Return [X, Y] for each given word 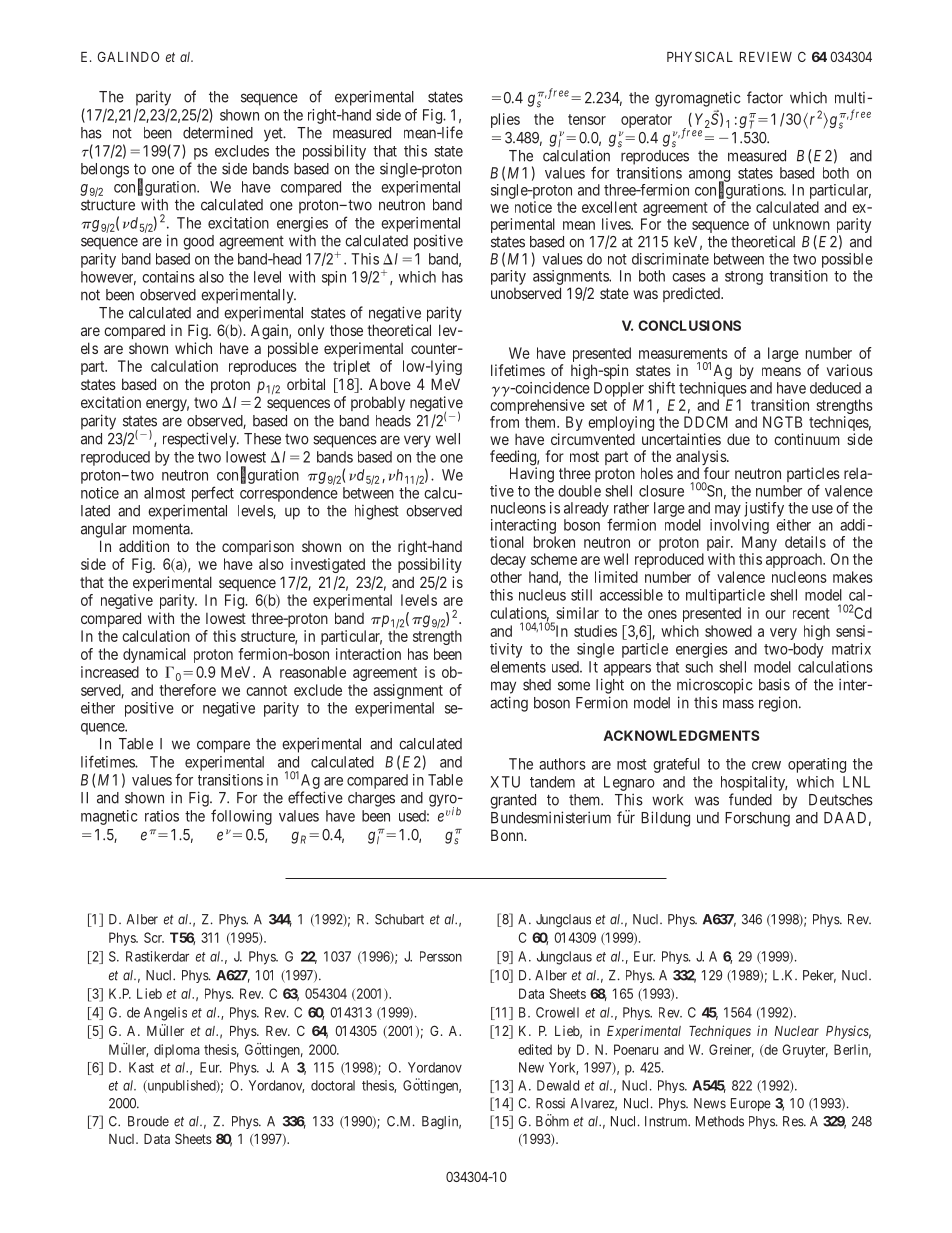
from [504, 422]
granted [513, 801]
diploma [177, 1051]
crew [766, 765]
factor [765, 97]
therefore [187, 690]
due [738, 439]
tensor [587, 119]
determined [218, 132]
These [262, 439]
